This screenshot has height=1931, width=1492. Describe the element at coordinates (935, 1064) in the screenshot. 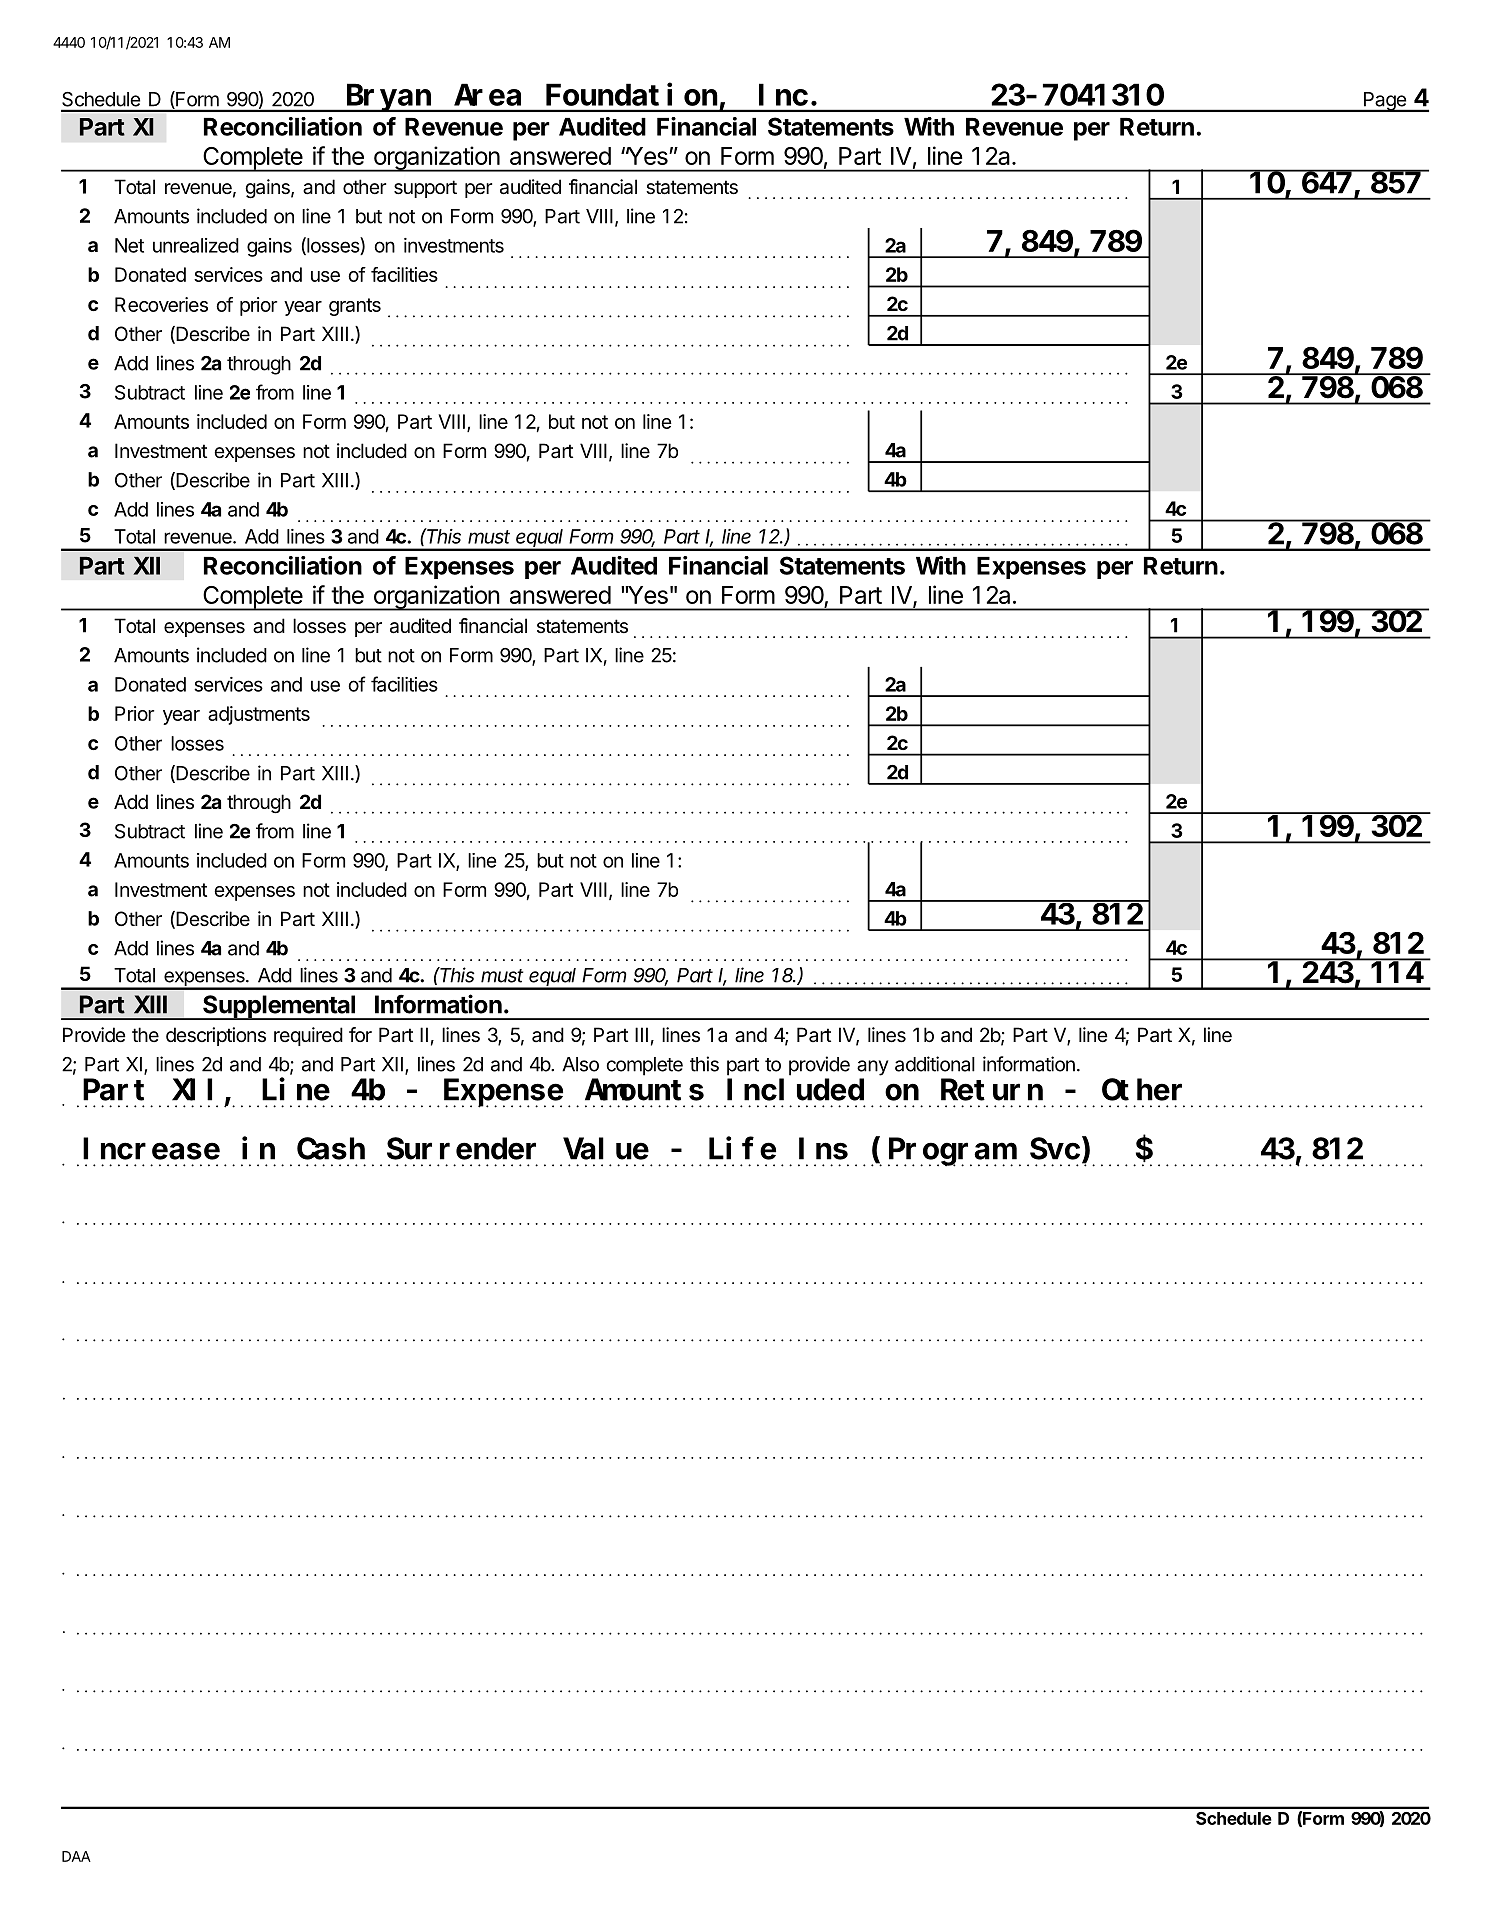

I see `additional` at that location.
